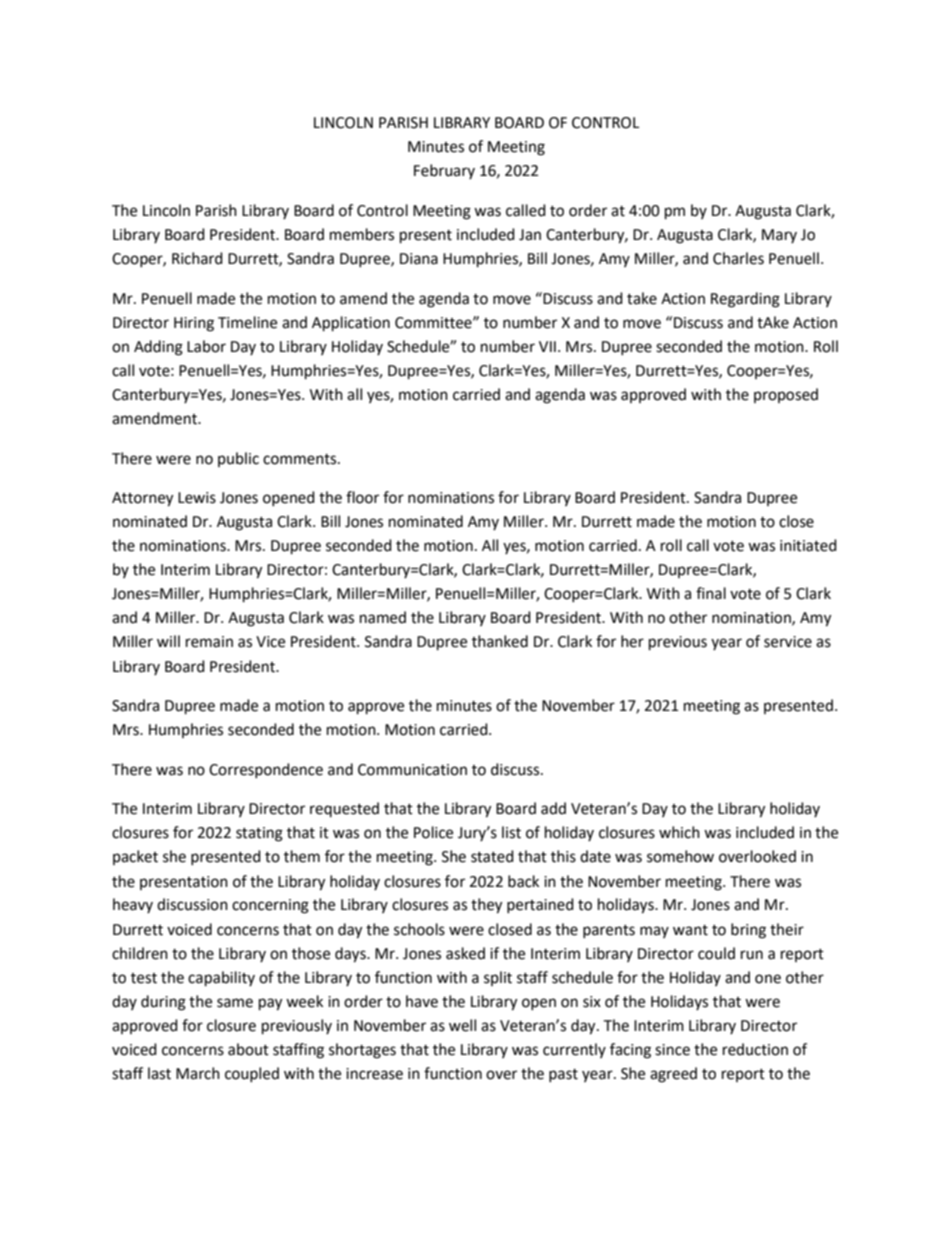  Describe the element at coordinates (779, 236) in the document. I see `Mary` at that location.
